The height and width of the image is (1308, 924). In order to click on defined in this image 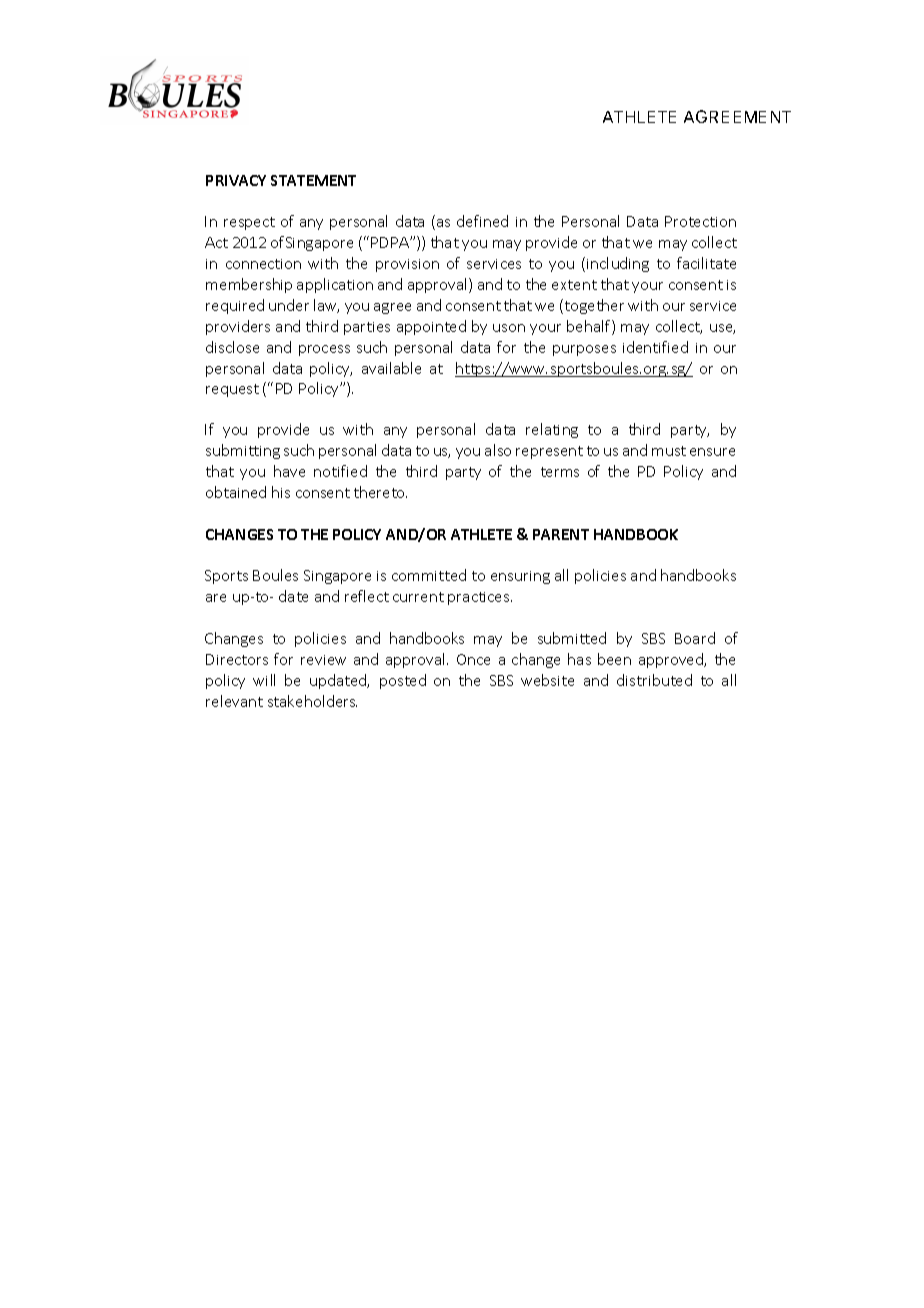, I will do `click(482, 221)`.
